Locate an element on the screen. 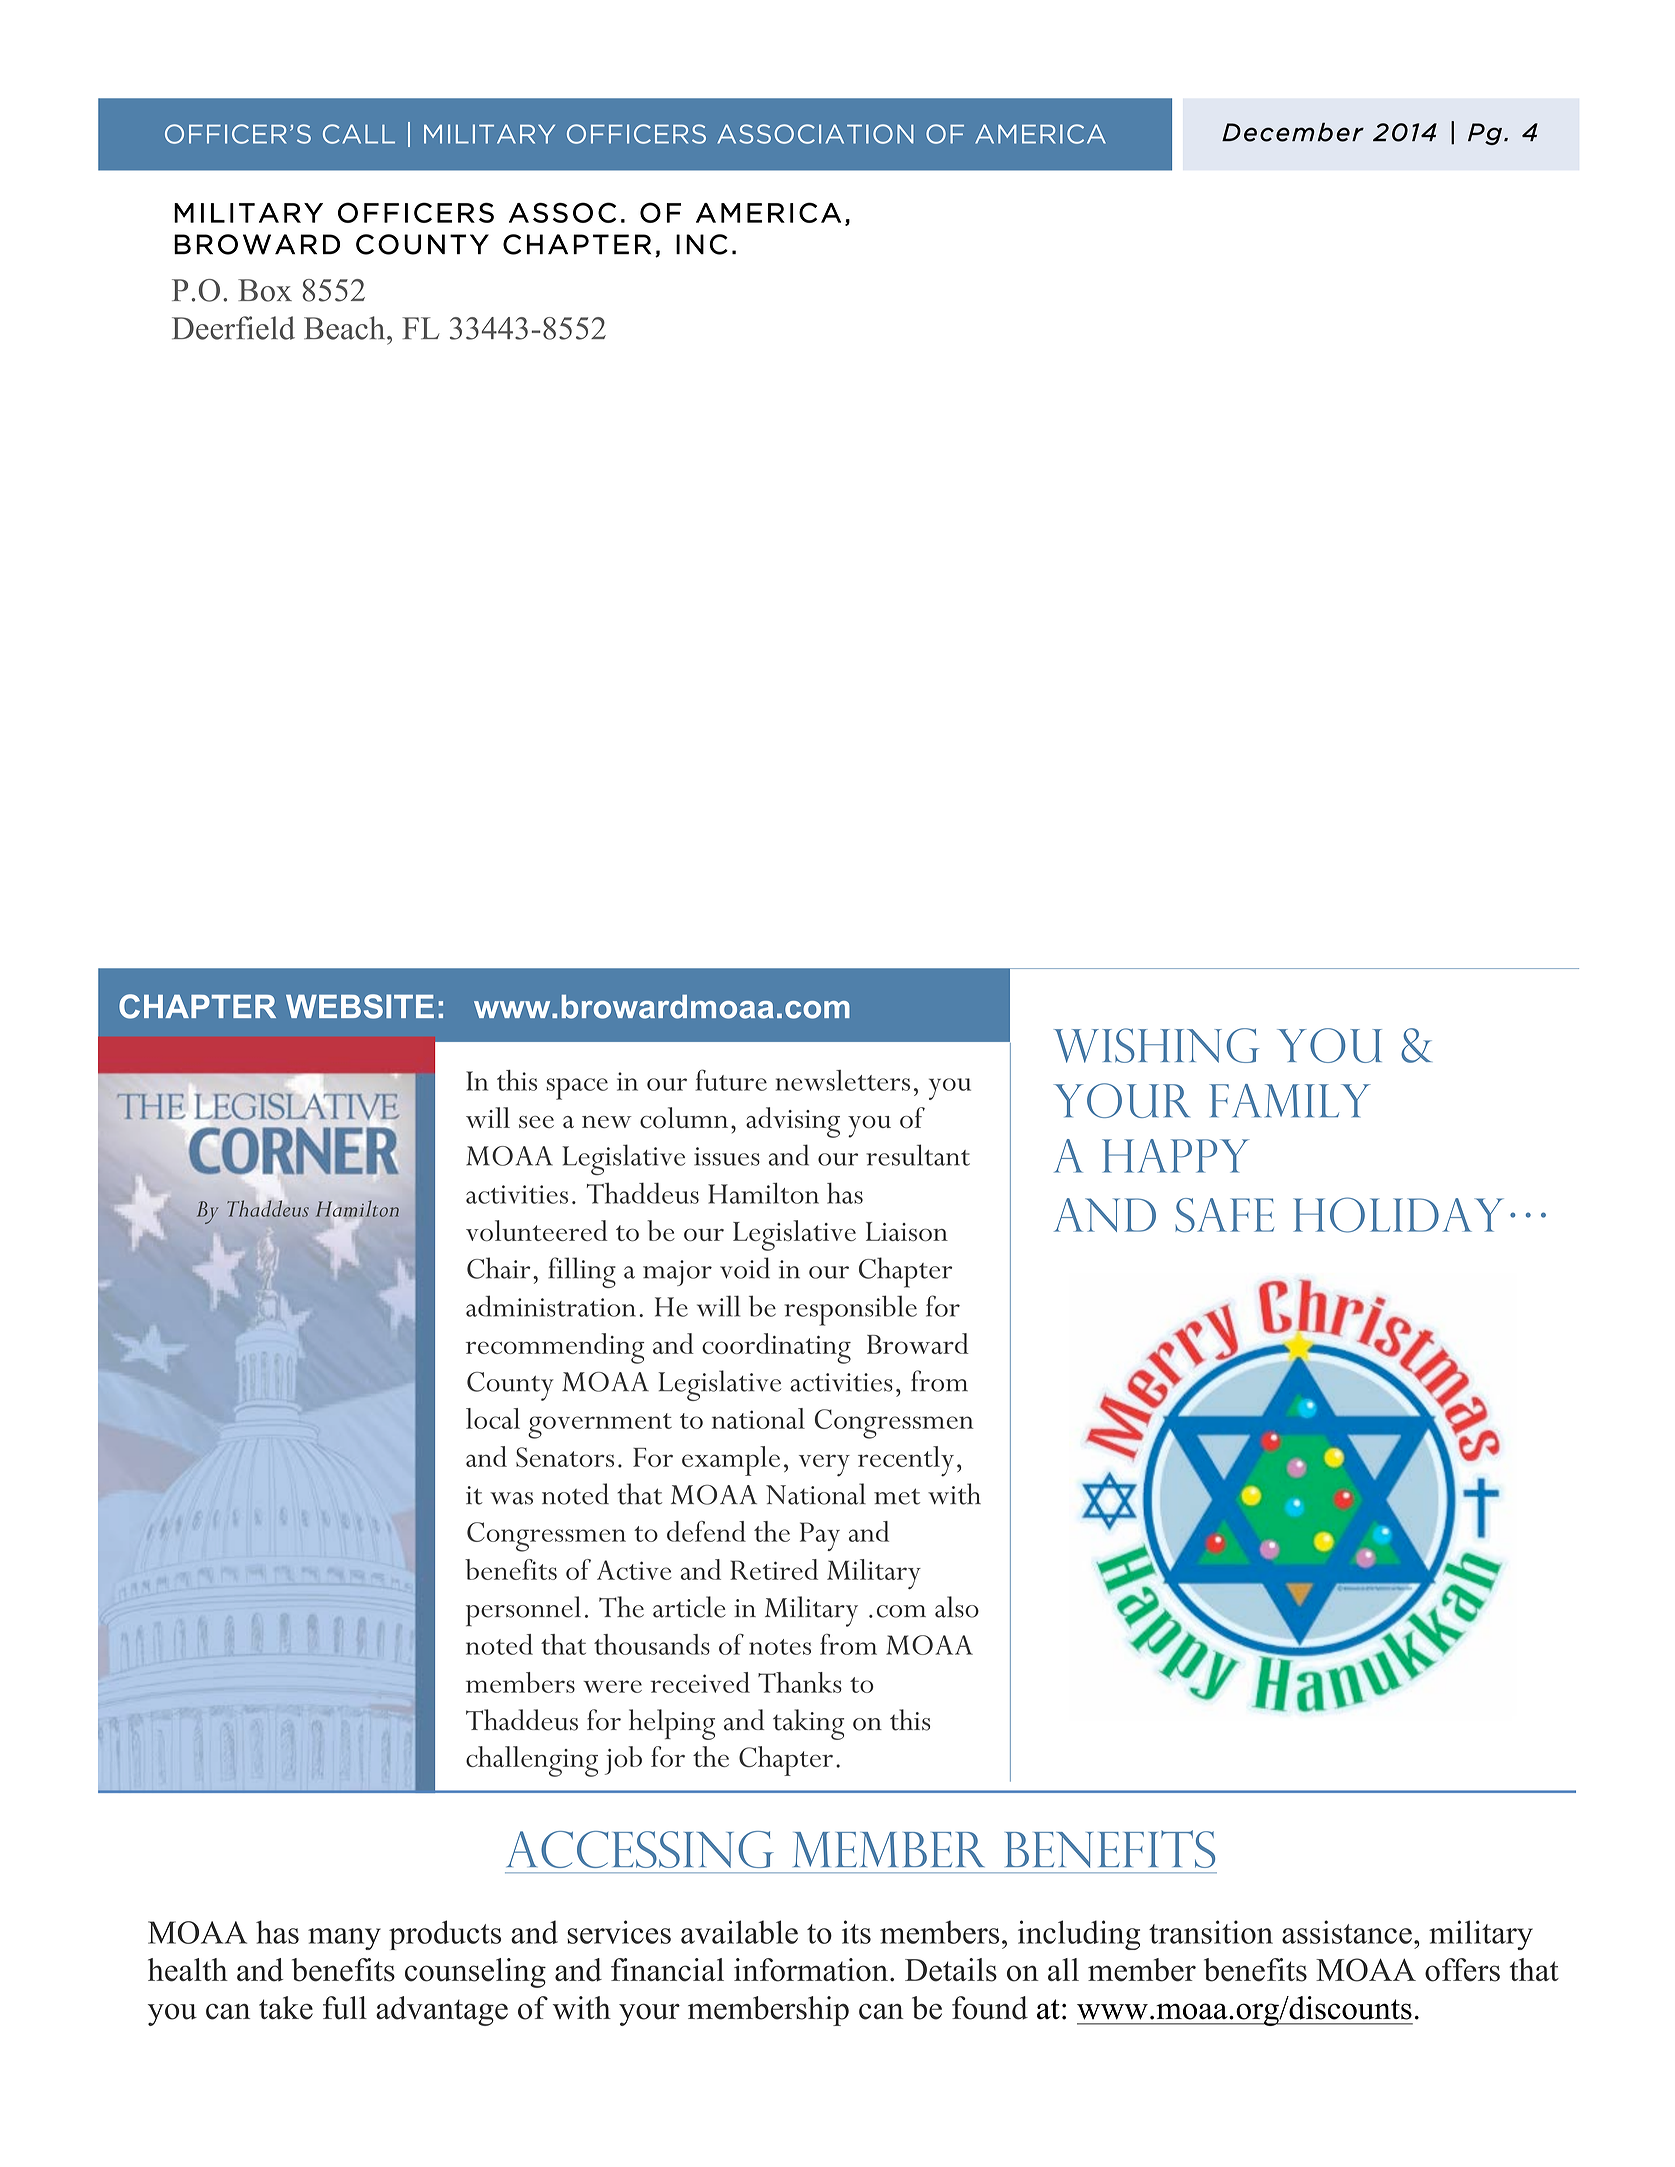  safe is located at coordinates (1224, 1215).
